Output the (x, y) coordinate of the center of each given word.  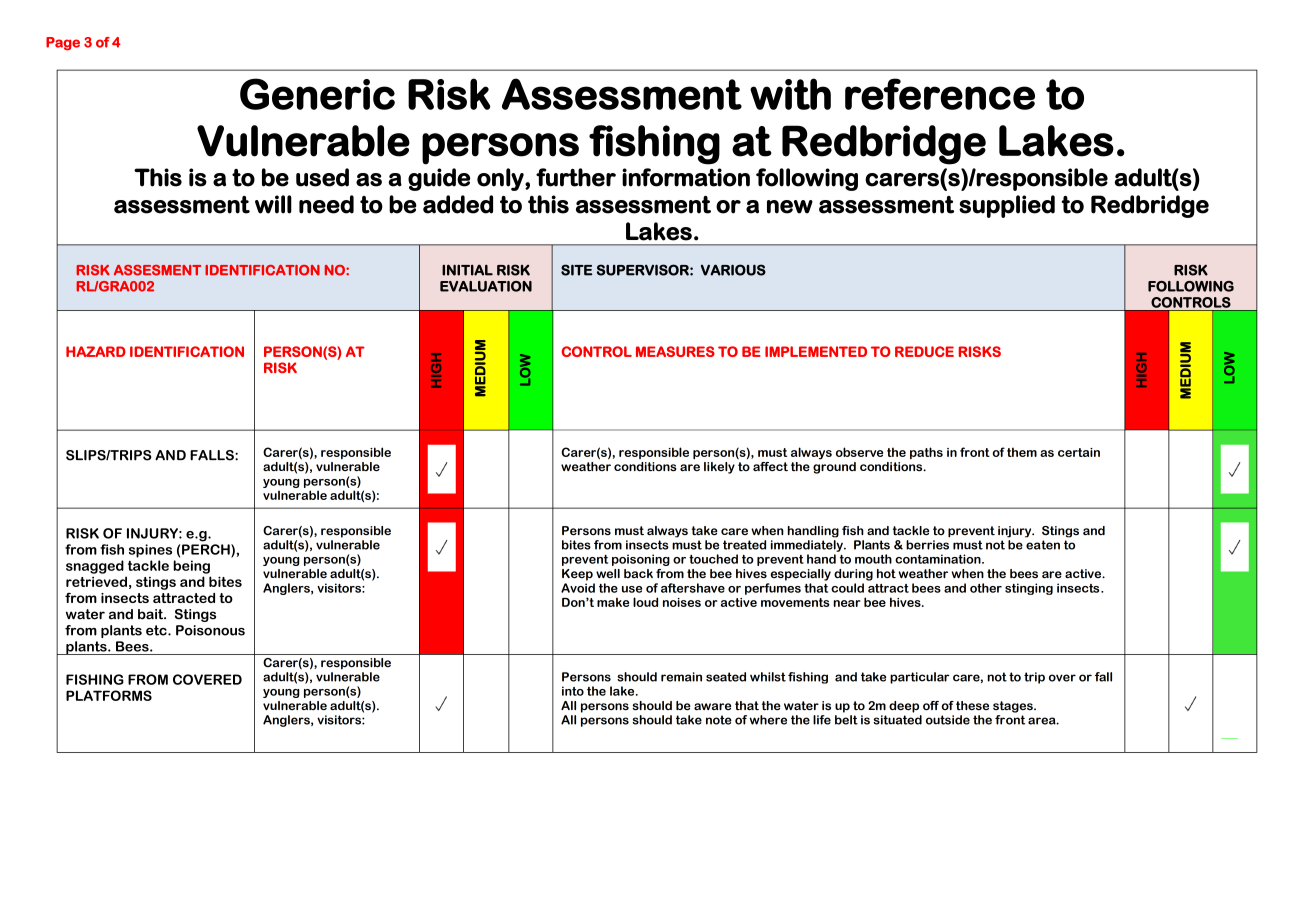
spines (150, 551)
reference (940, 94)
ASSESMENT (157, 270)
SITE (576, 270)
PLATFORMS (109, 695)
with (790, 94)
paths (926, 453)
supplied (1007, 206)
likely (719, 468)
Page (63, 44)
